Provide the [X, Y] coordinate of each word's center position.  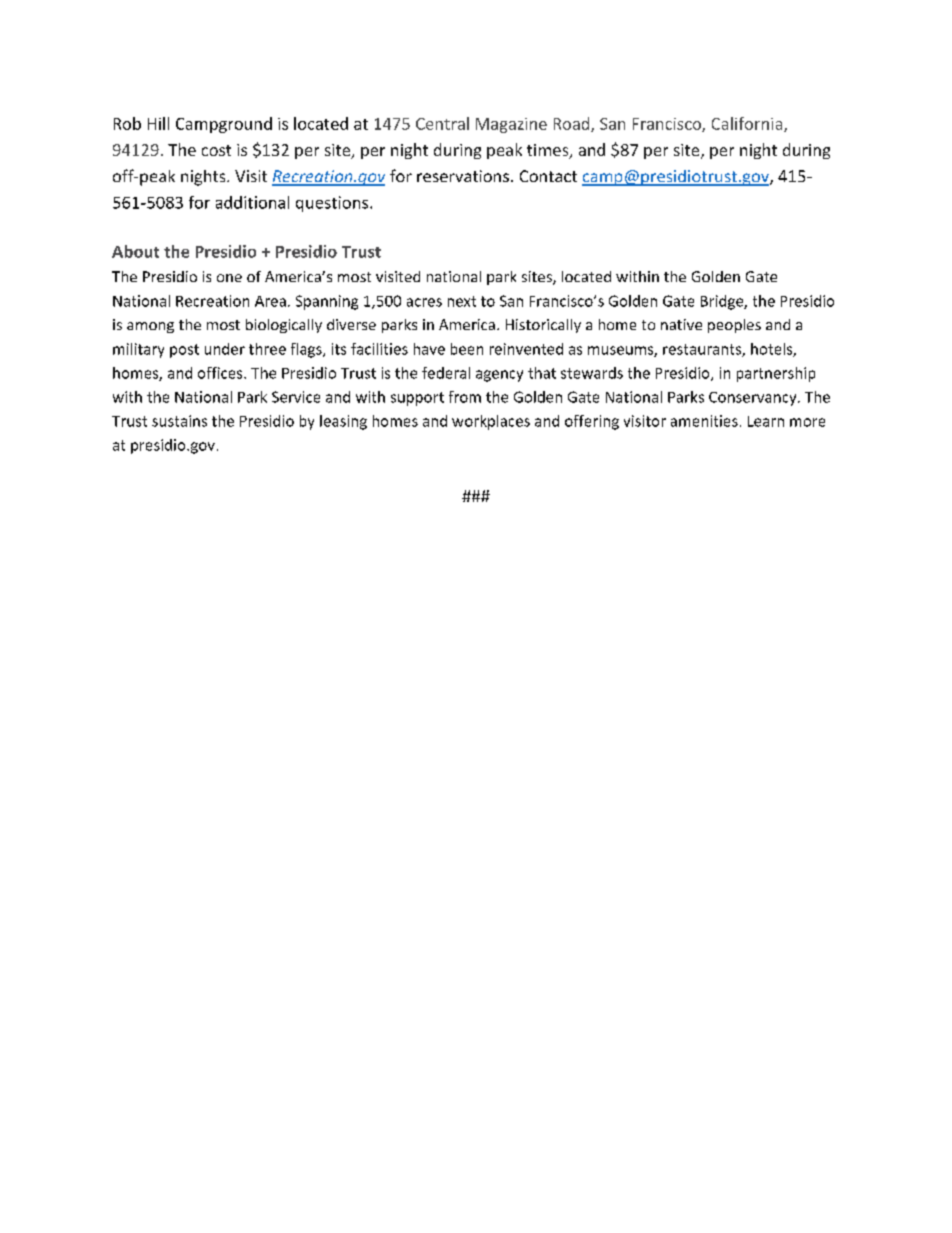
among [150, 327]
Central [442, 123]
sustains [179, 421]
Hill [158, 123]
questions [333, 204]
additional [252, 202]
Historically [543, 326]
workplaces [491, 422]
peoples [734, 326]
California [748, 124]
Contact [548, 176]
